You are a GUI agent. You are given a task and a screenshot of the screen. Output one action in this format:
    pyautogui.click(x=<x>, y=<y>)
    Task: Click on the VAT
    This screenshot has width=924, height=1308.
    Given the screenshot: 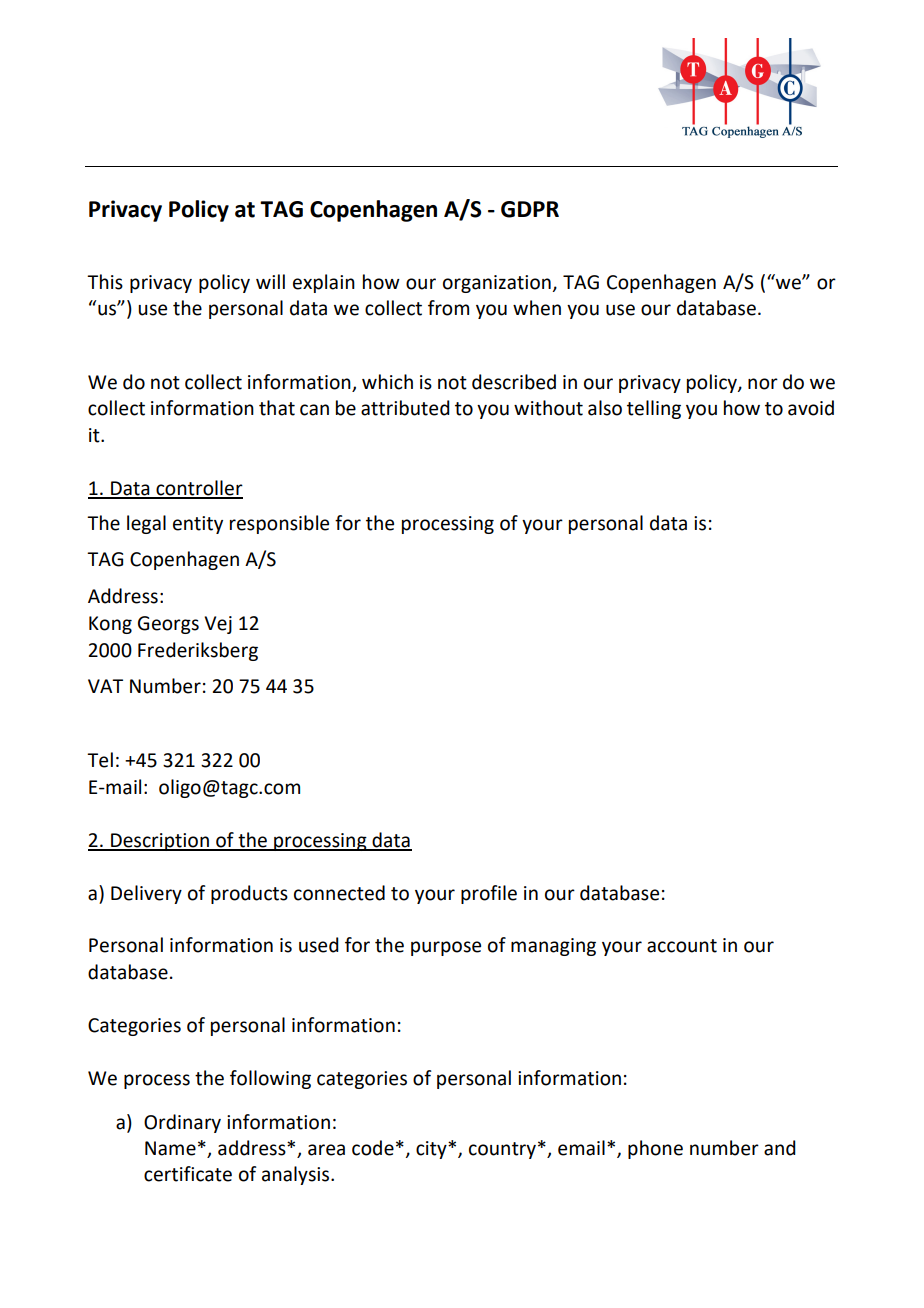 What is the action you would take?
    pyautogui.click(x=105, y=686)
